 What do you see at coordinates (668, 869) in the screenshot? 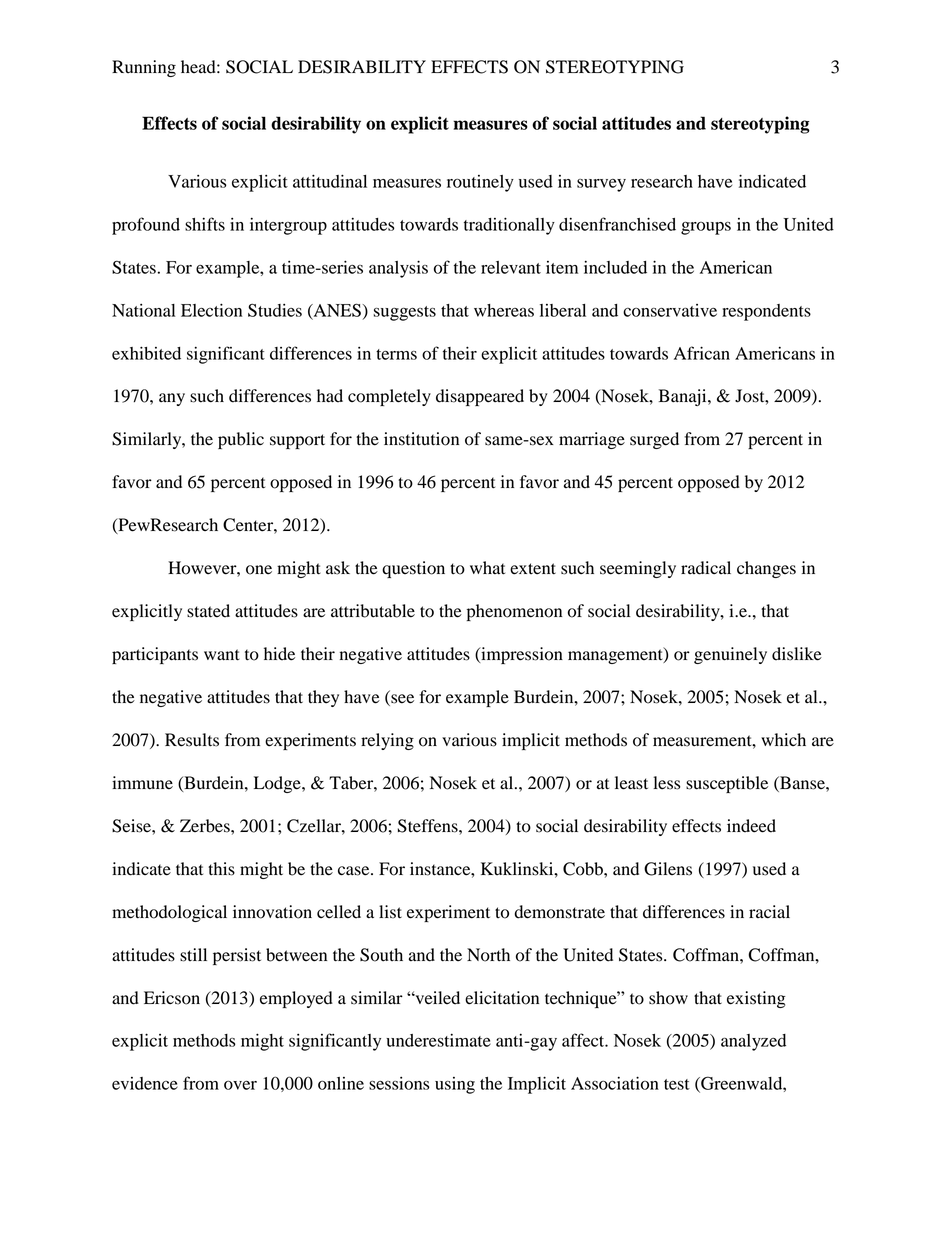
I see `Gilens` at bounding box center [668, 869].
